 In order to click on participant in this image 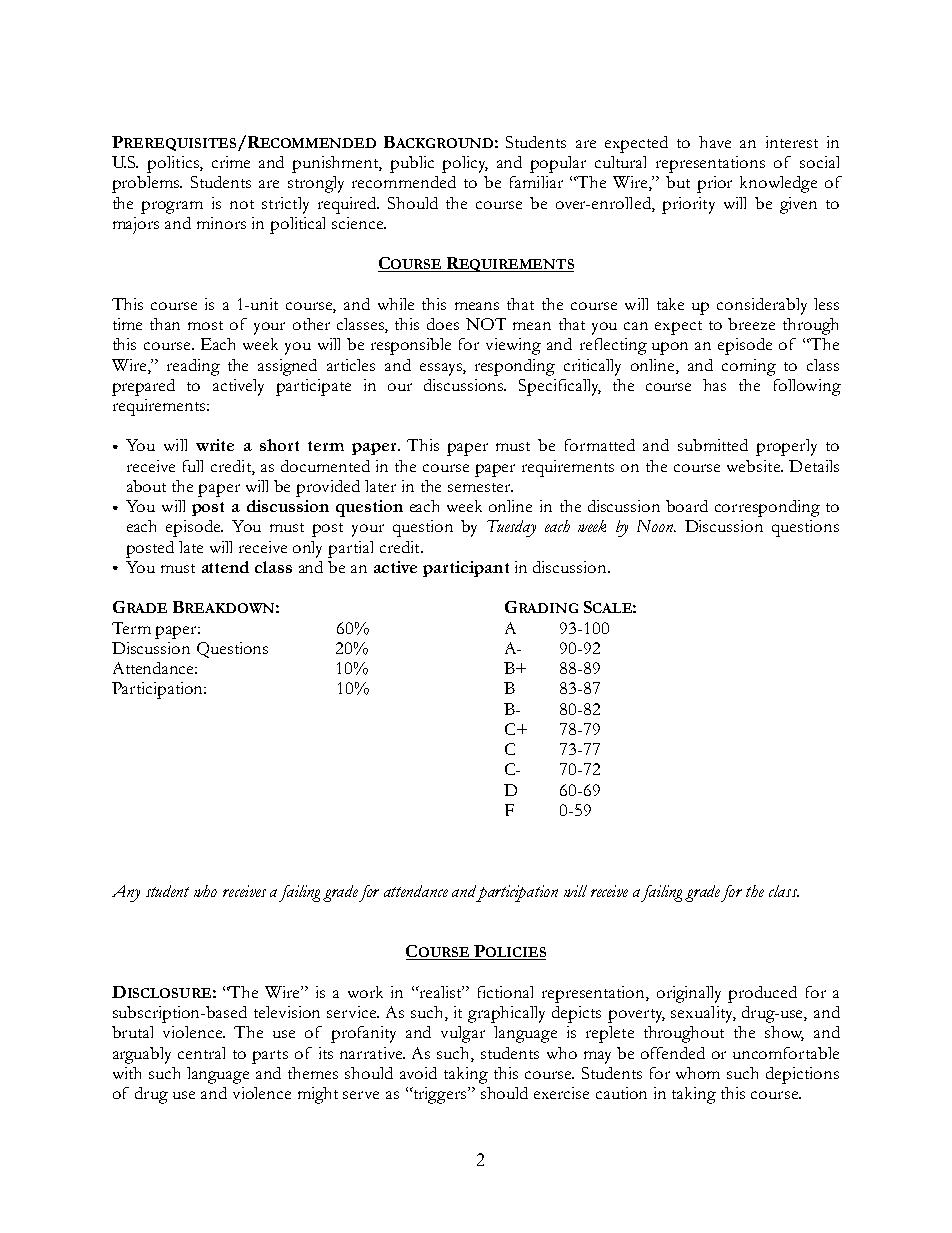, I will do `click(466, 569)`.
